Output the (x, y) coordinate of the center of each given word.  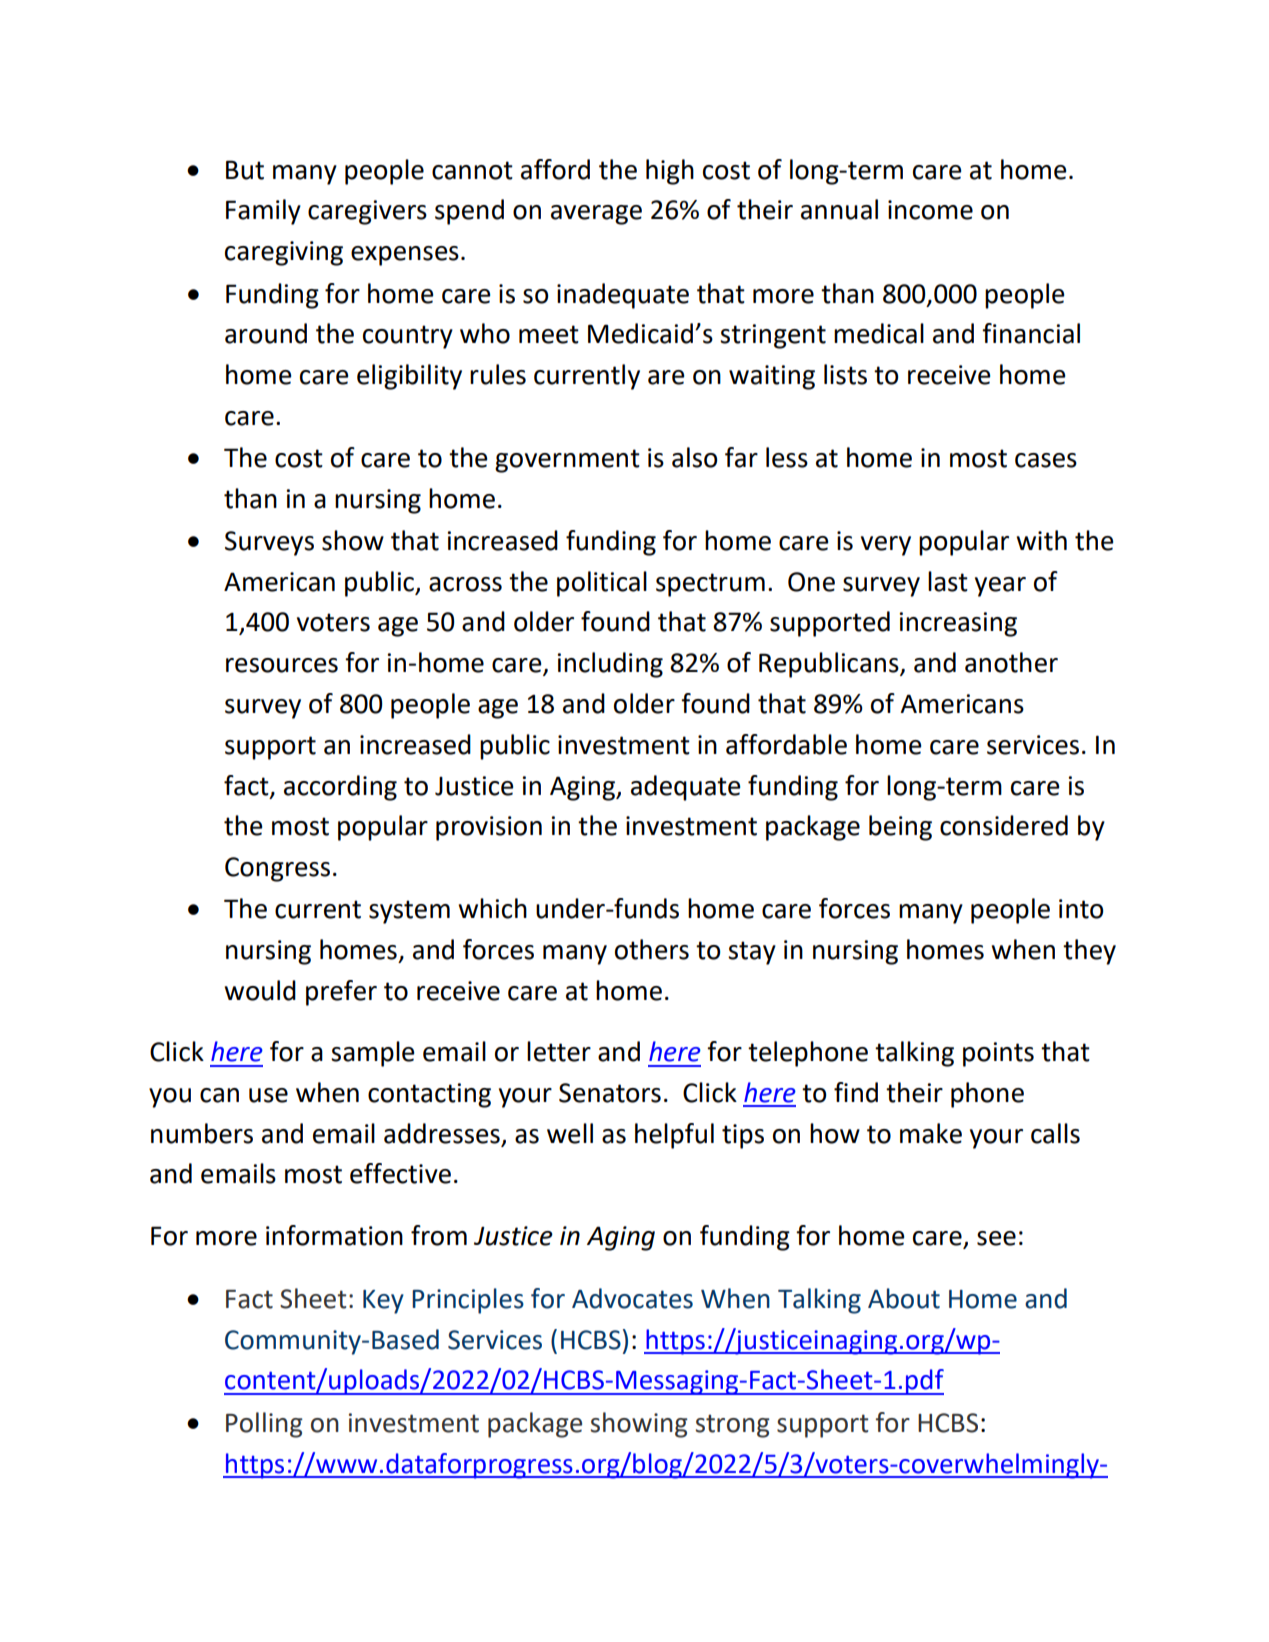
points (998, 1054)
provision (489, 828)
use (268, 1095)
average (596, 215)
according (340, 788)
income (930, 210)
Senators (610, 1093)
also (694, 457)
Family (263, 212)
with (1041, 540)
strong (732, 1426)
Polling (264, 1425)
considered (1004, 825)
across (465, 584)
